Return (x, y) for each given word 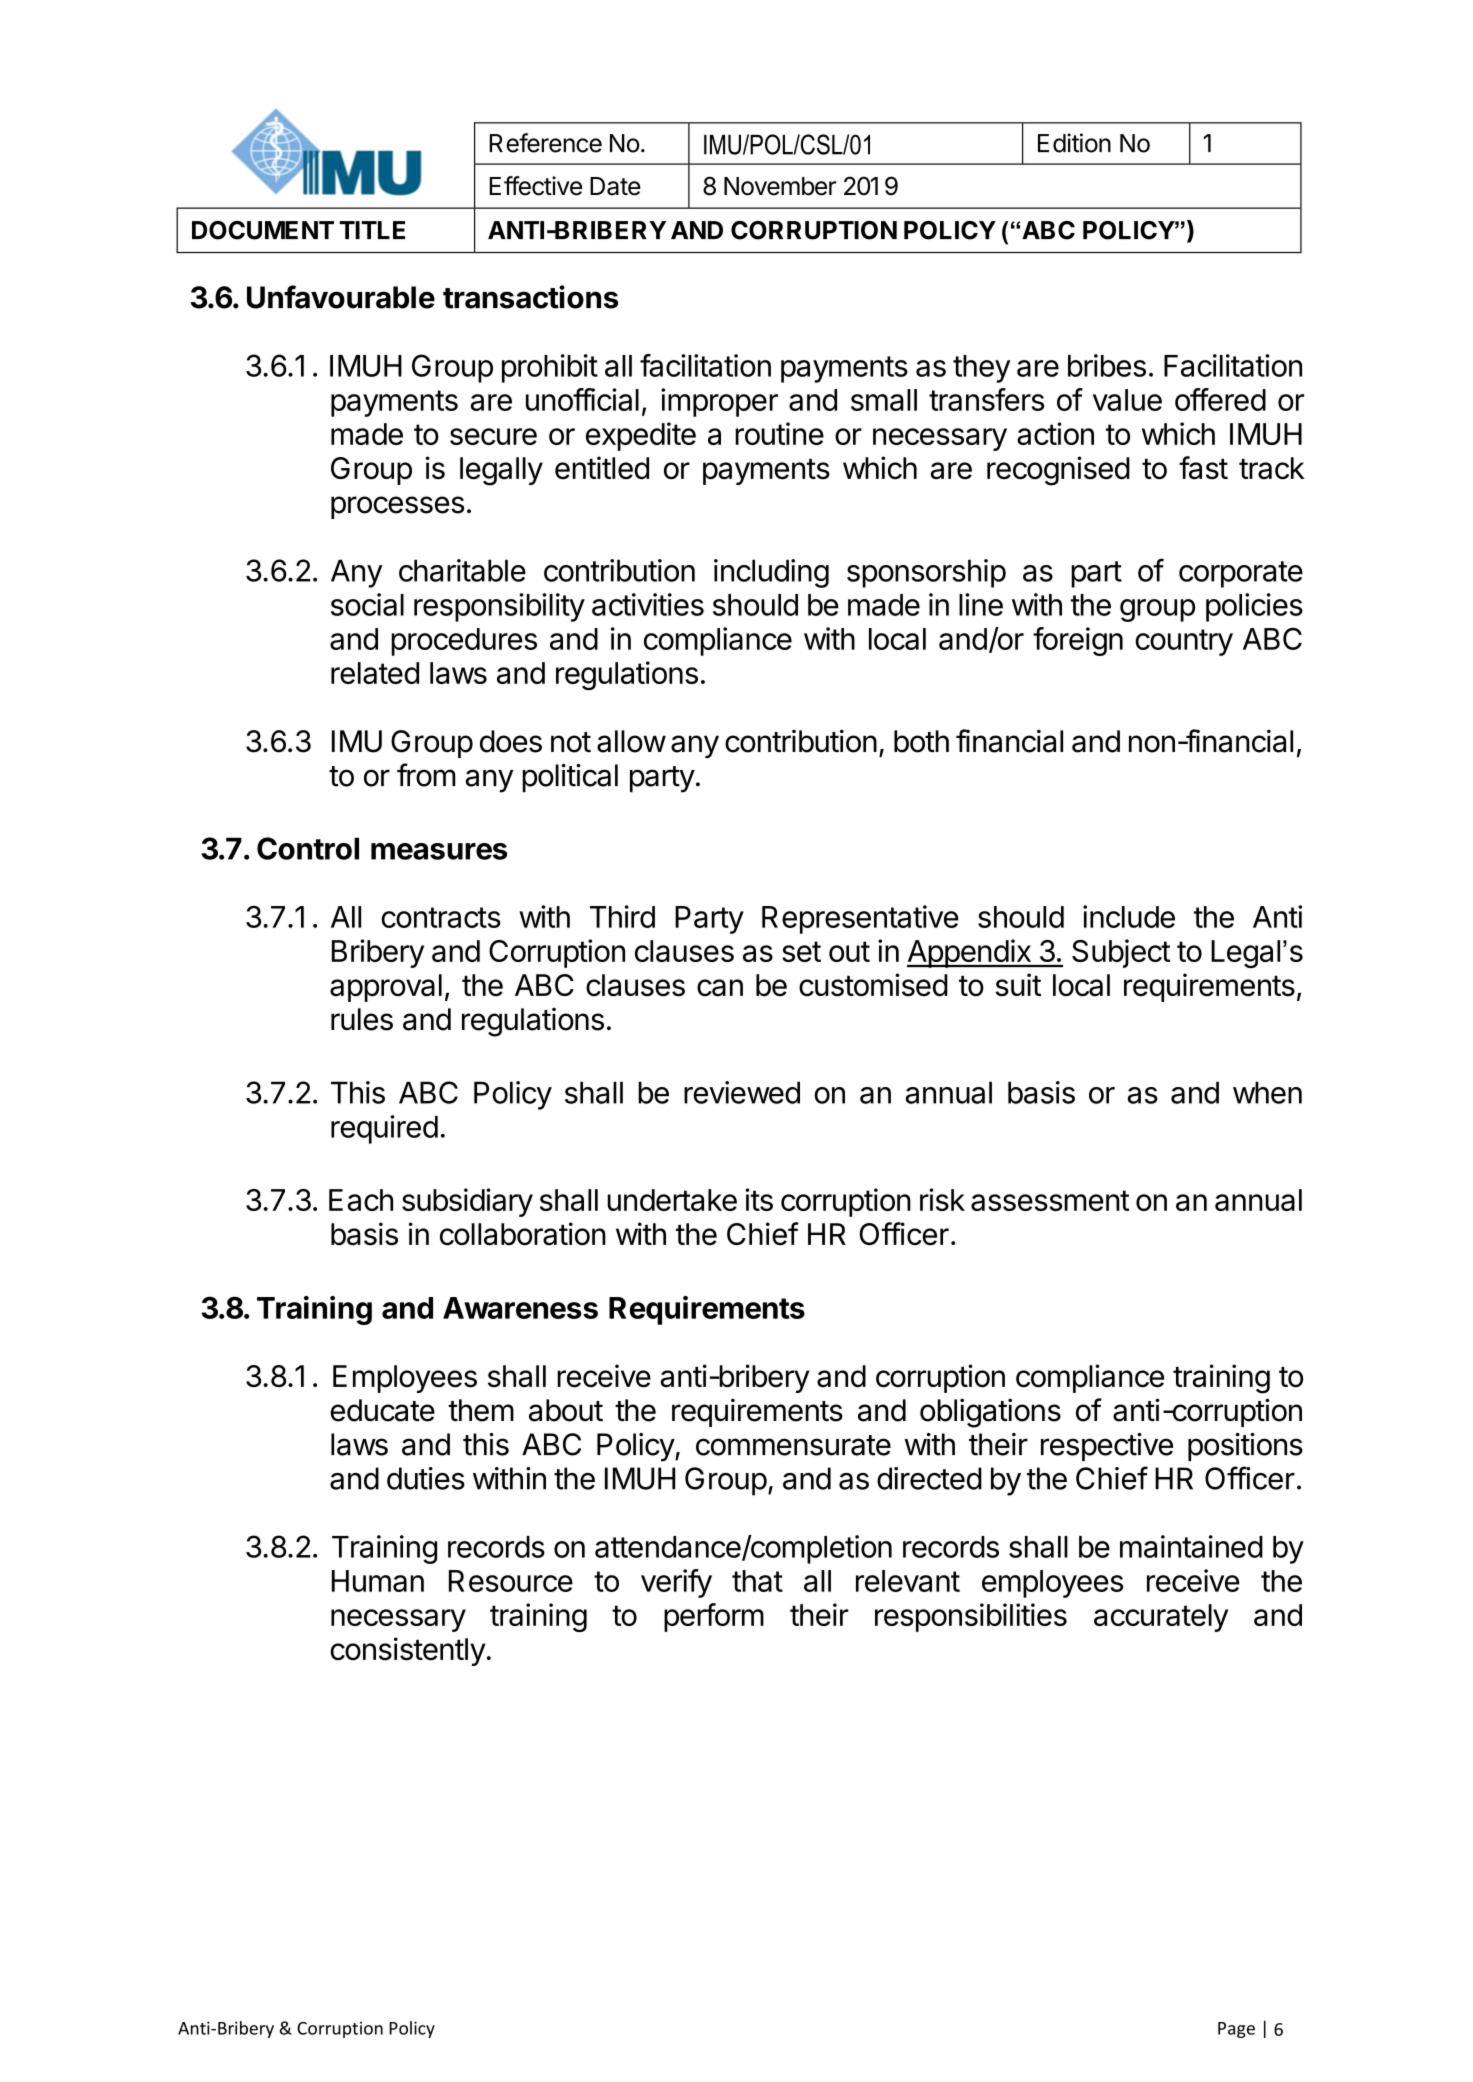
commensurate (793, 1445)
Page (1236, 2030)
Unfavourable (341, 297)
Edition (1074, 143)
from (426, 775)
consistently (408, 1651)
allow (631, 741)
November (780, 186)
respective (1107, 1447)
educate (382, 1410)
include (1129, 916)
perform (714, 1617)
